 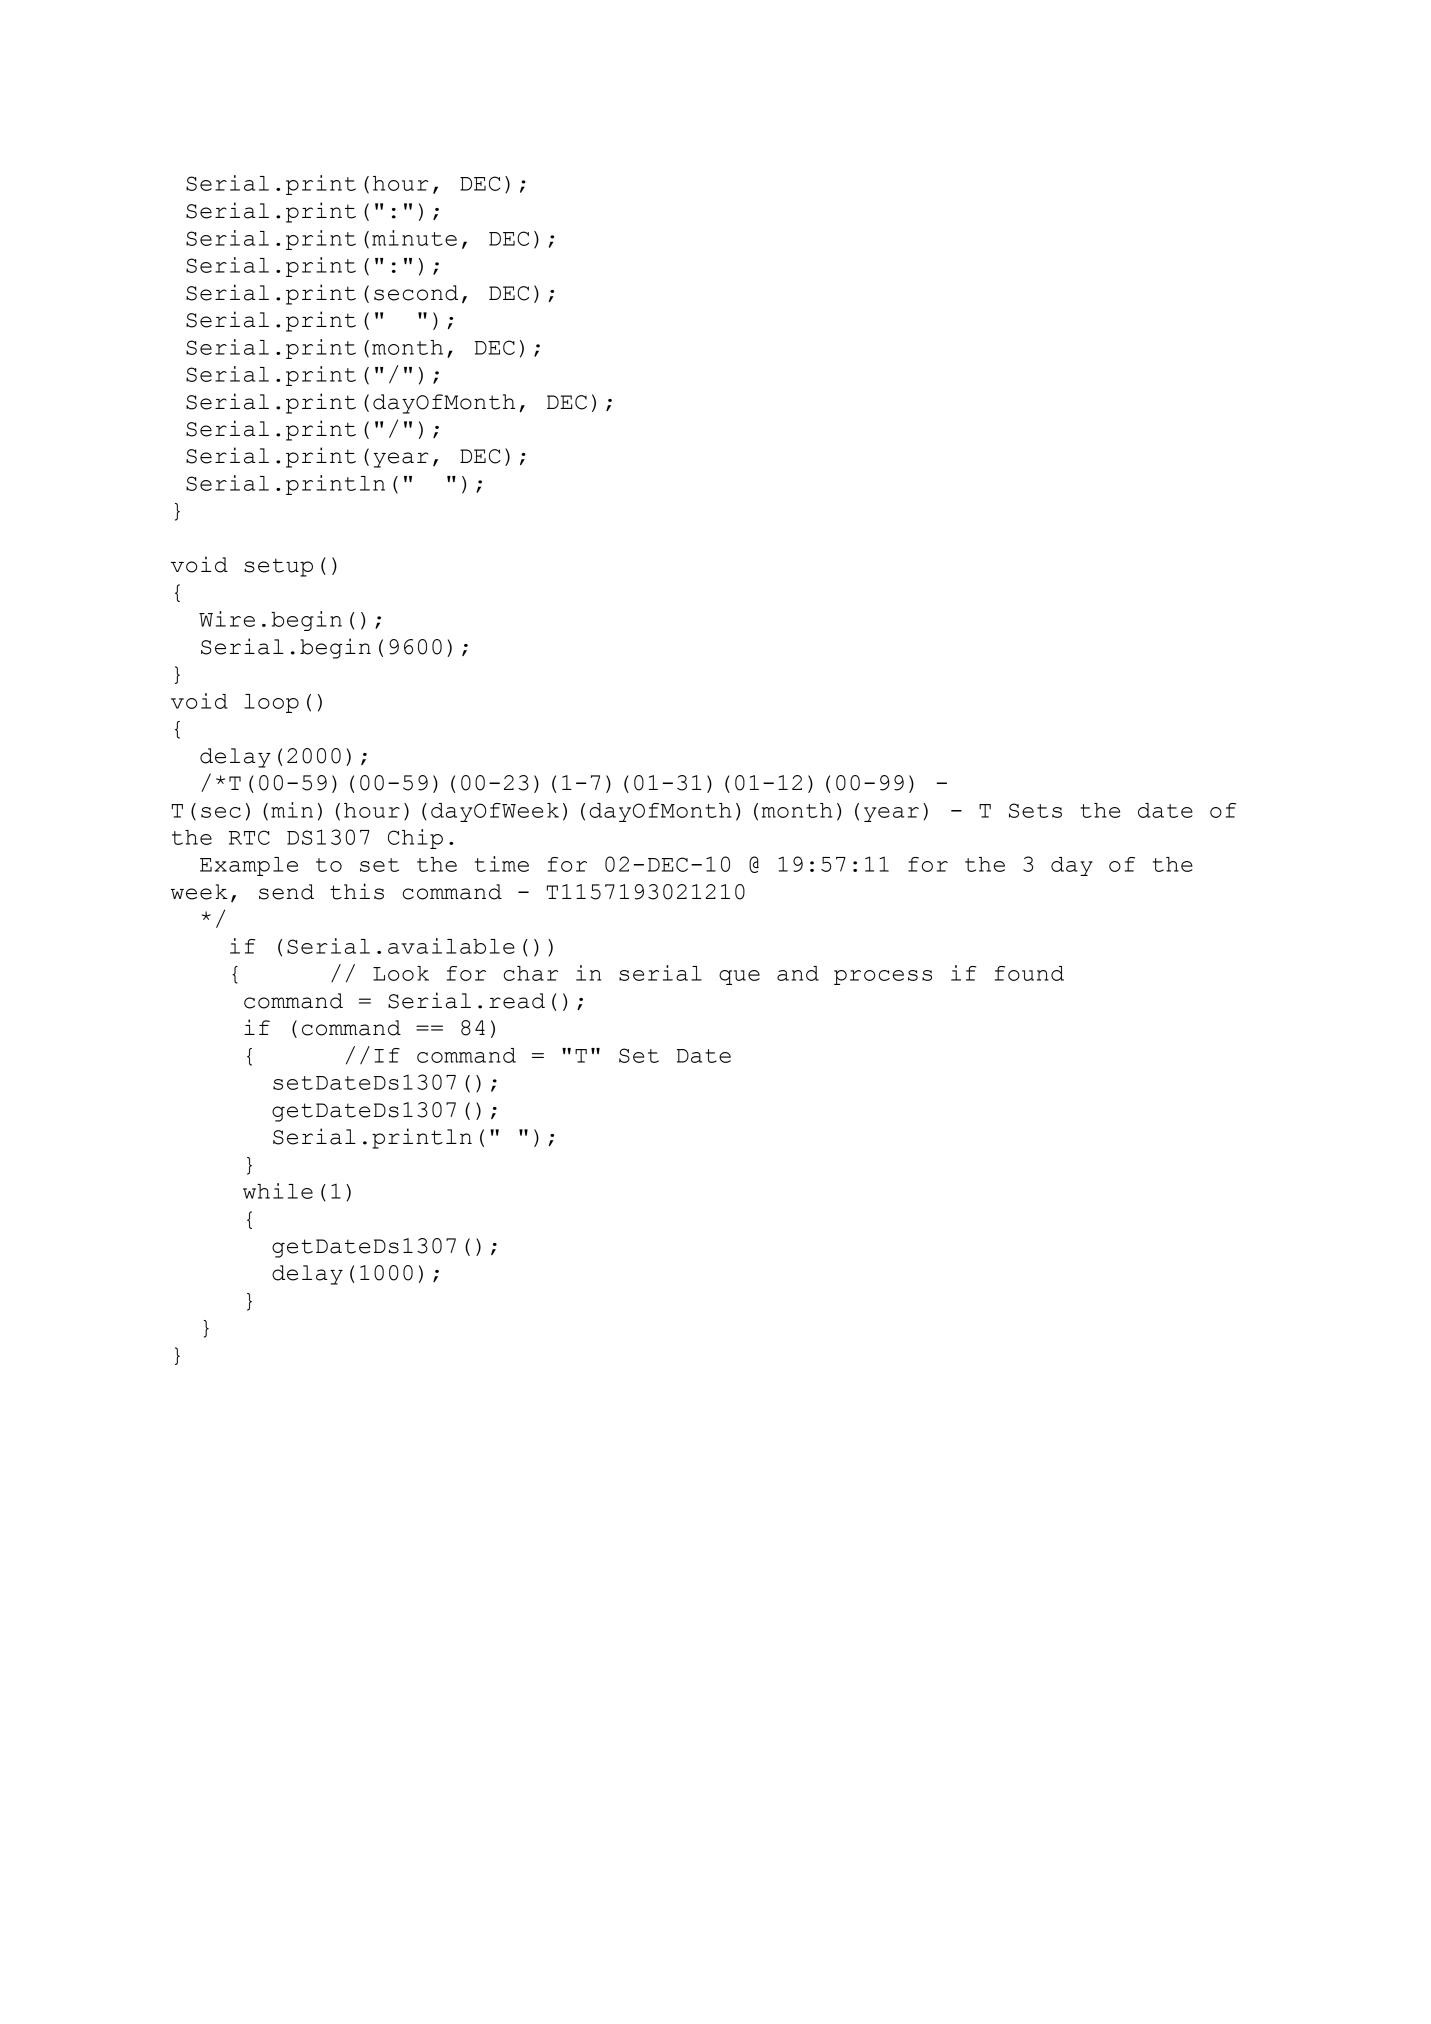 I want to click on loop, so click(x=271, y=703).
